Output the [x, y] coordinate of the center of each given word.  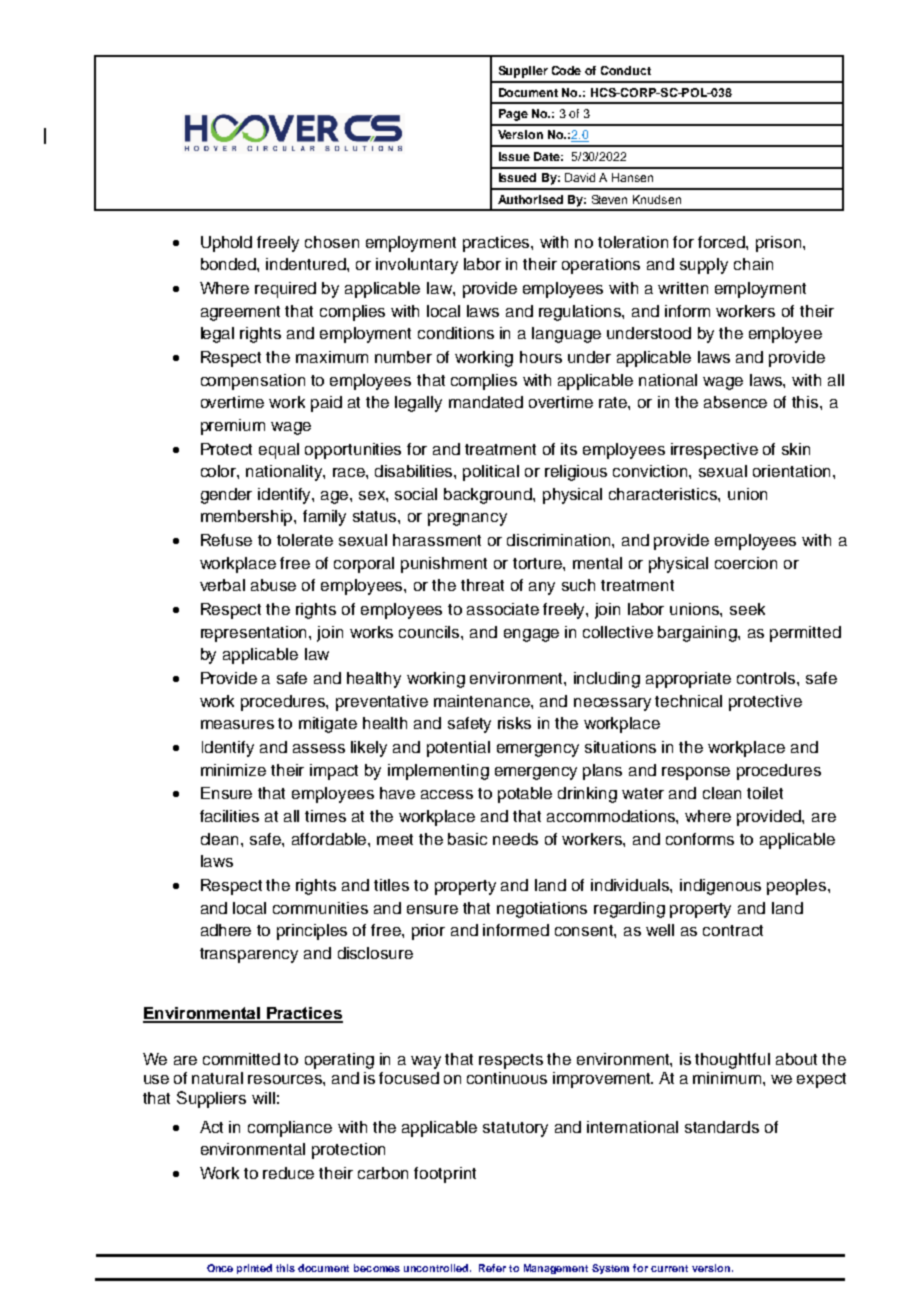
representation [255, 634]
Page [513, 115]
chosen [332, 242]
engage [531, 635]
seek [747, 609]
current [669, 1268]
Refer [492, 1268]
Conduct [626, 70]
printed [254, 1269]
